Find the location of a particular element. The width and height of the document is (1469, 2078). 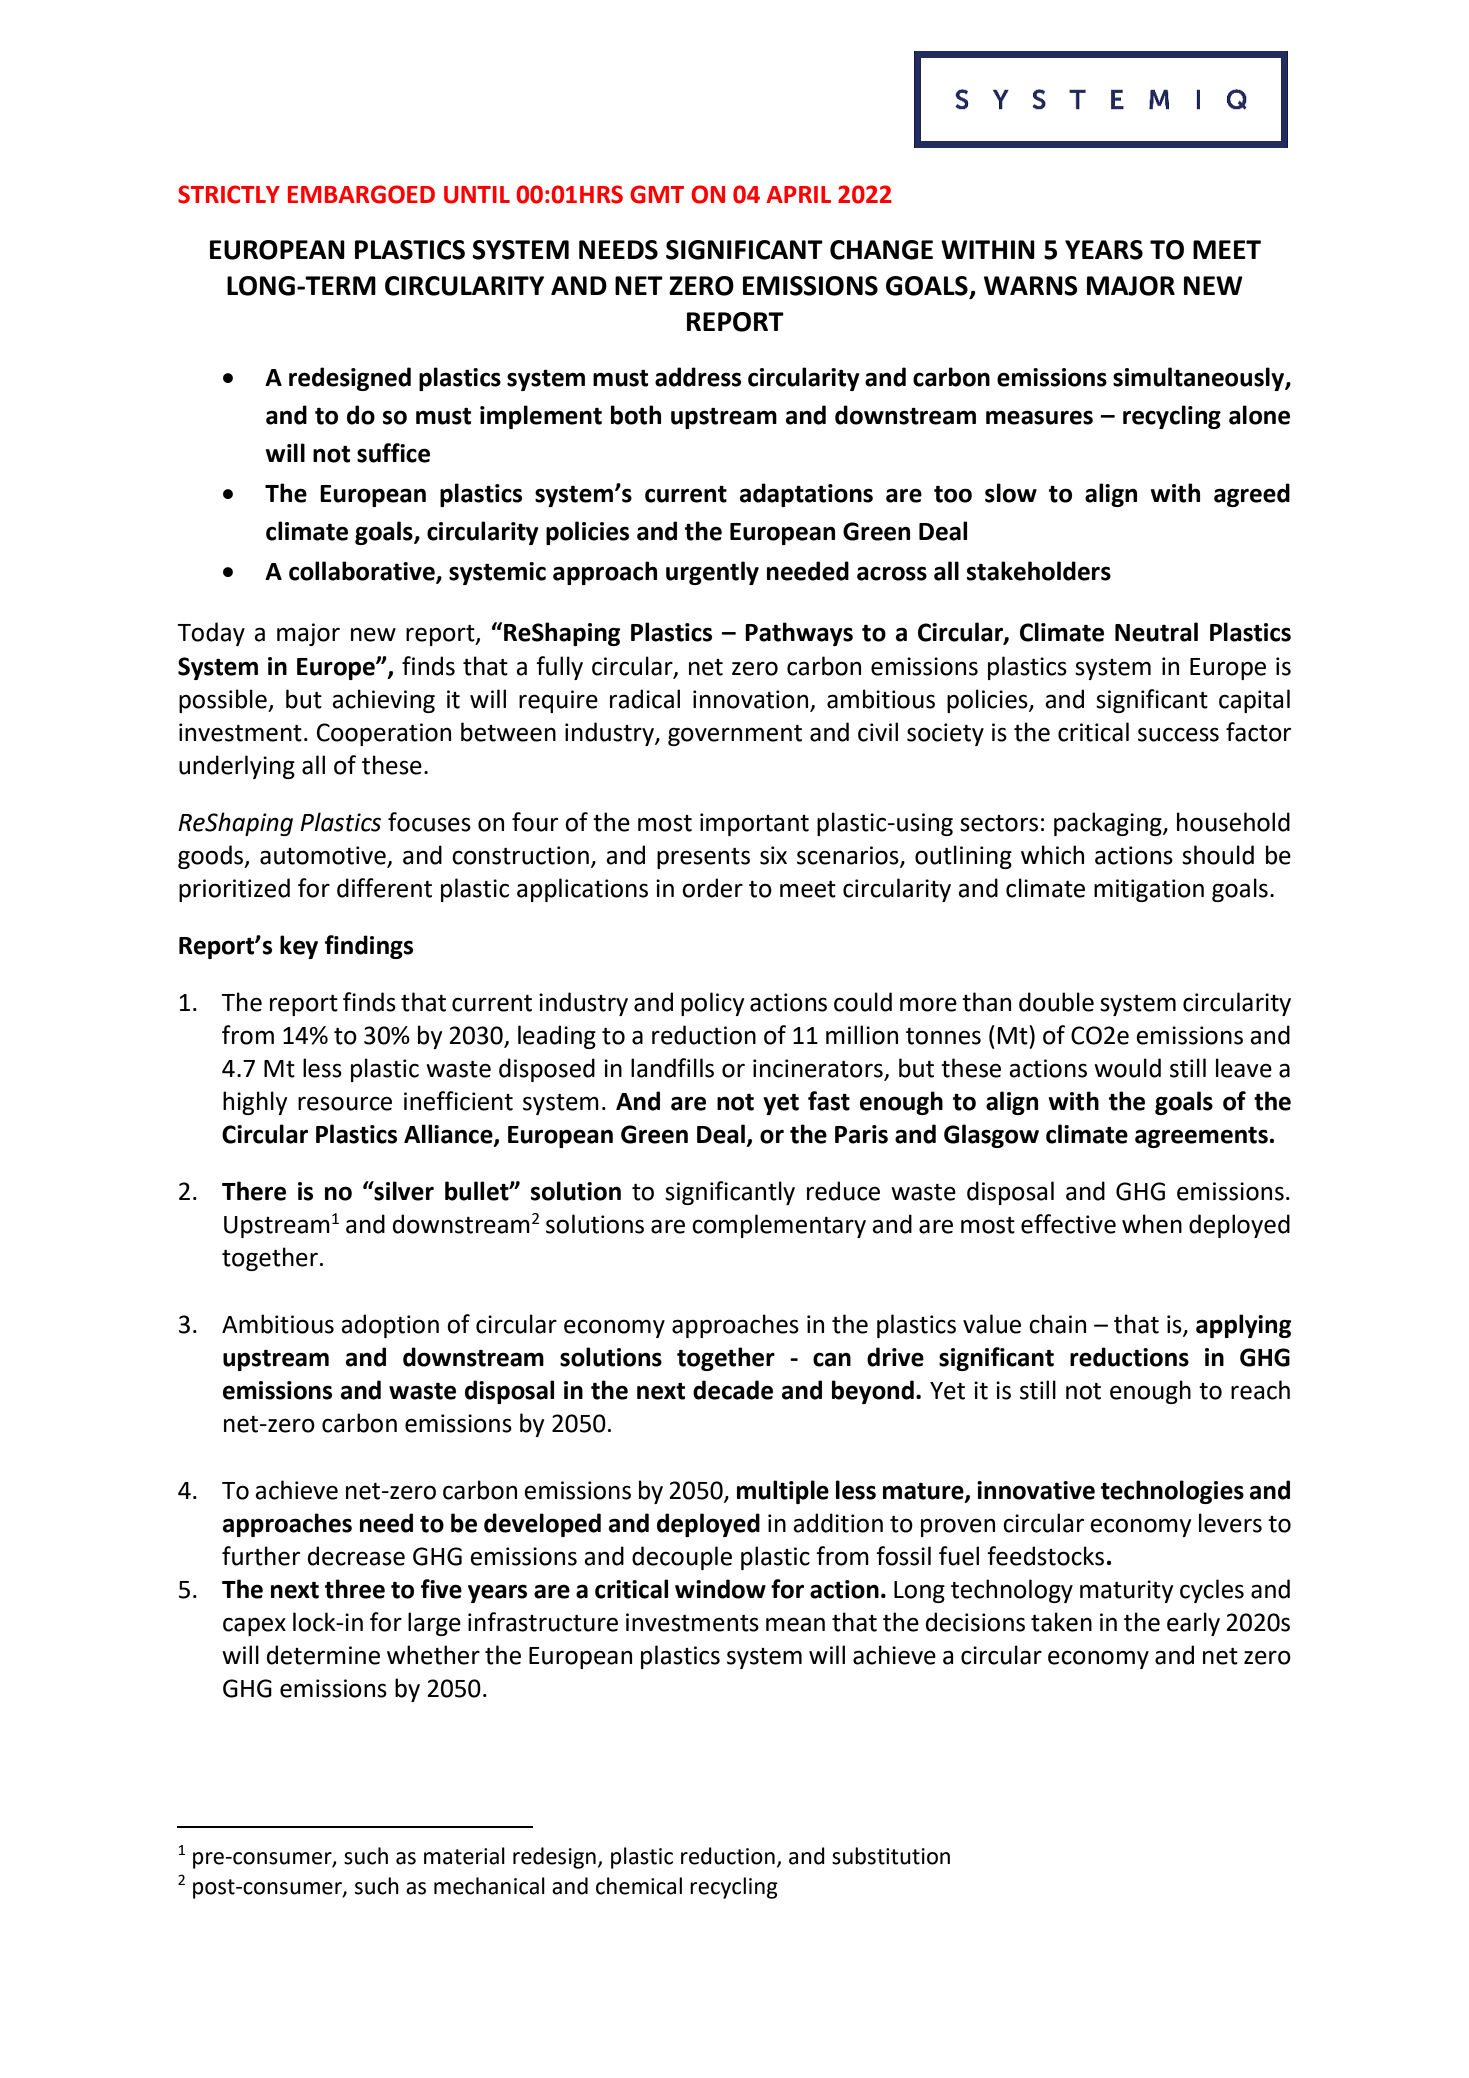

APRIL is located at coordinates (798, 194).
